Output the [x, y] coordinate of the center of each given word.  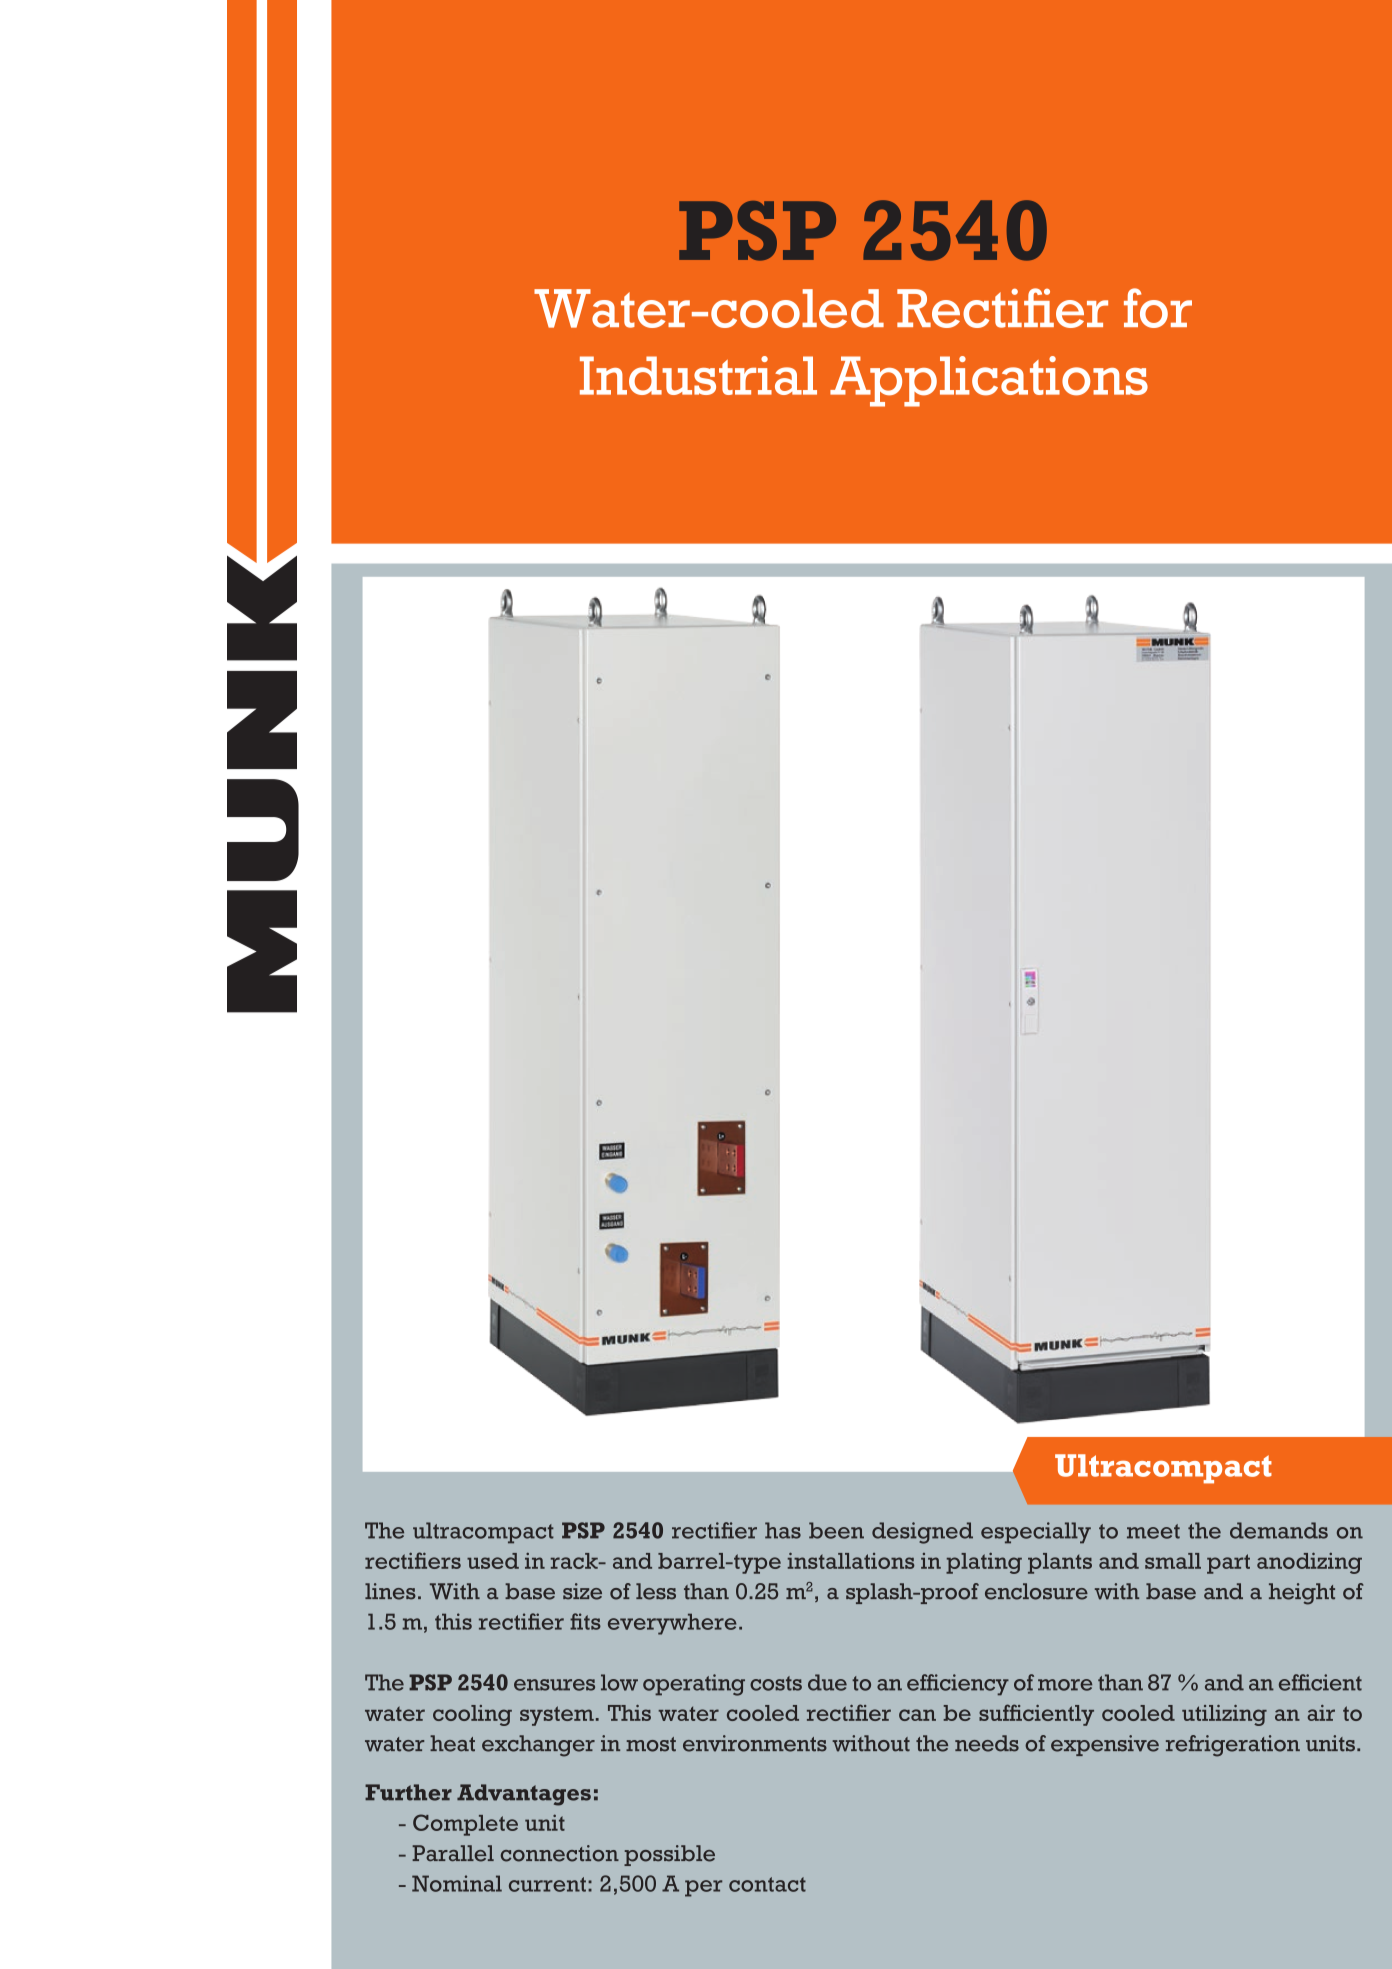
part [1228, 1564]
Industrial [698, 375]
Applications [989, 381]
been [836, 1530]
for [1158, 308]
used [493, 1561]
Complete [465, 1825]
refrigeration [1233, 1746]
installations [851, 1560]
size [582, 1591]
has [783, 1530]
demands [1279, 1530]
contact [767, 1884]
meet [1153, 1531]
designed [922, 1533]
